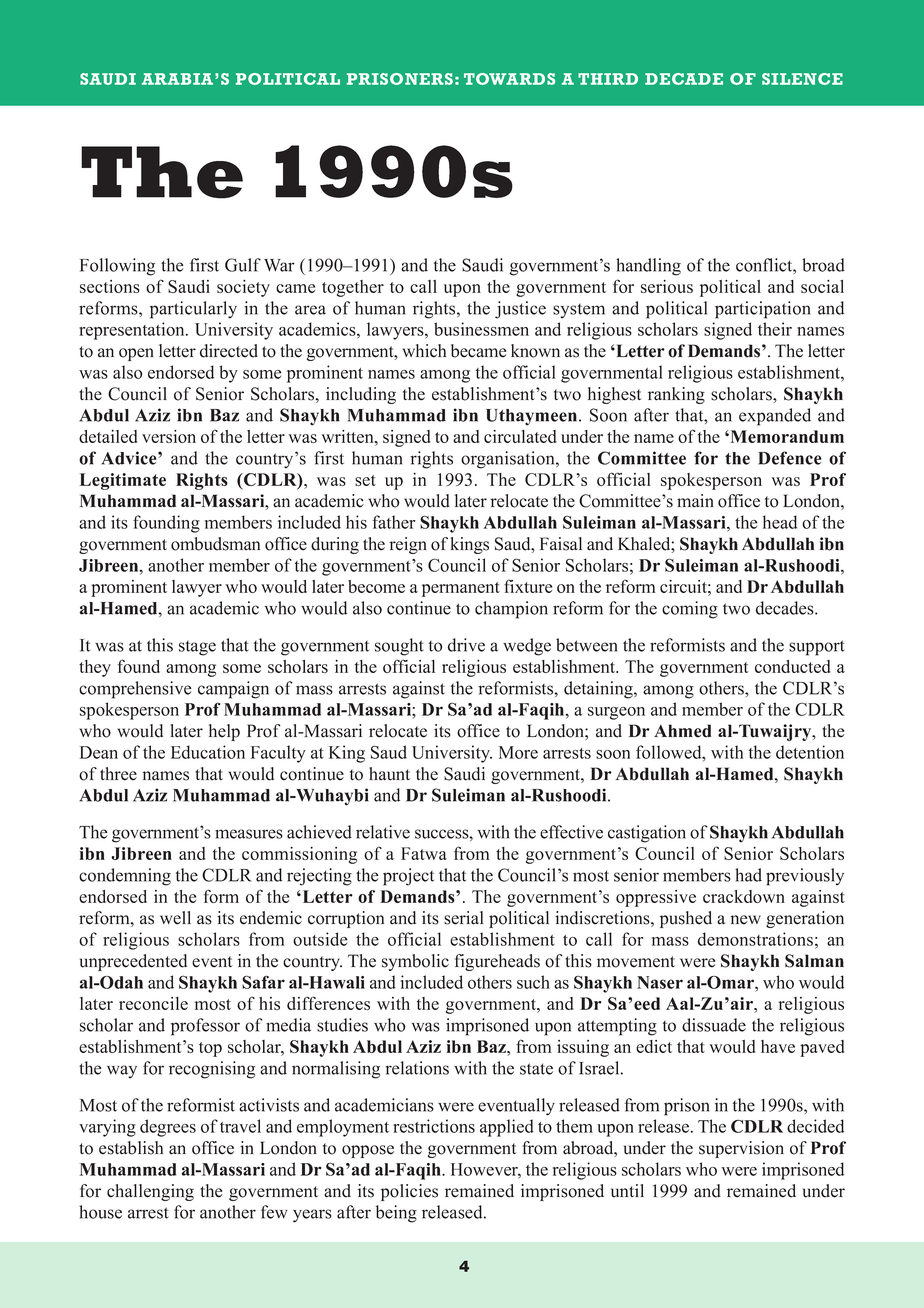 Image resolution: width=924 pixels, height=1308 pixels. I want to click on SILENCE, so click(802, 79).
